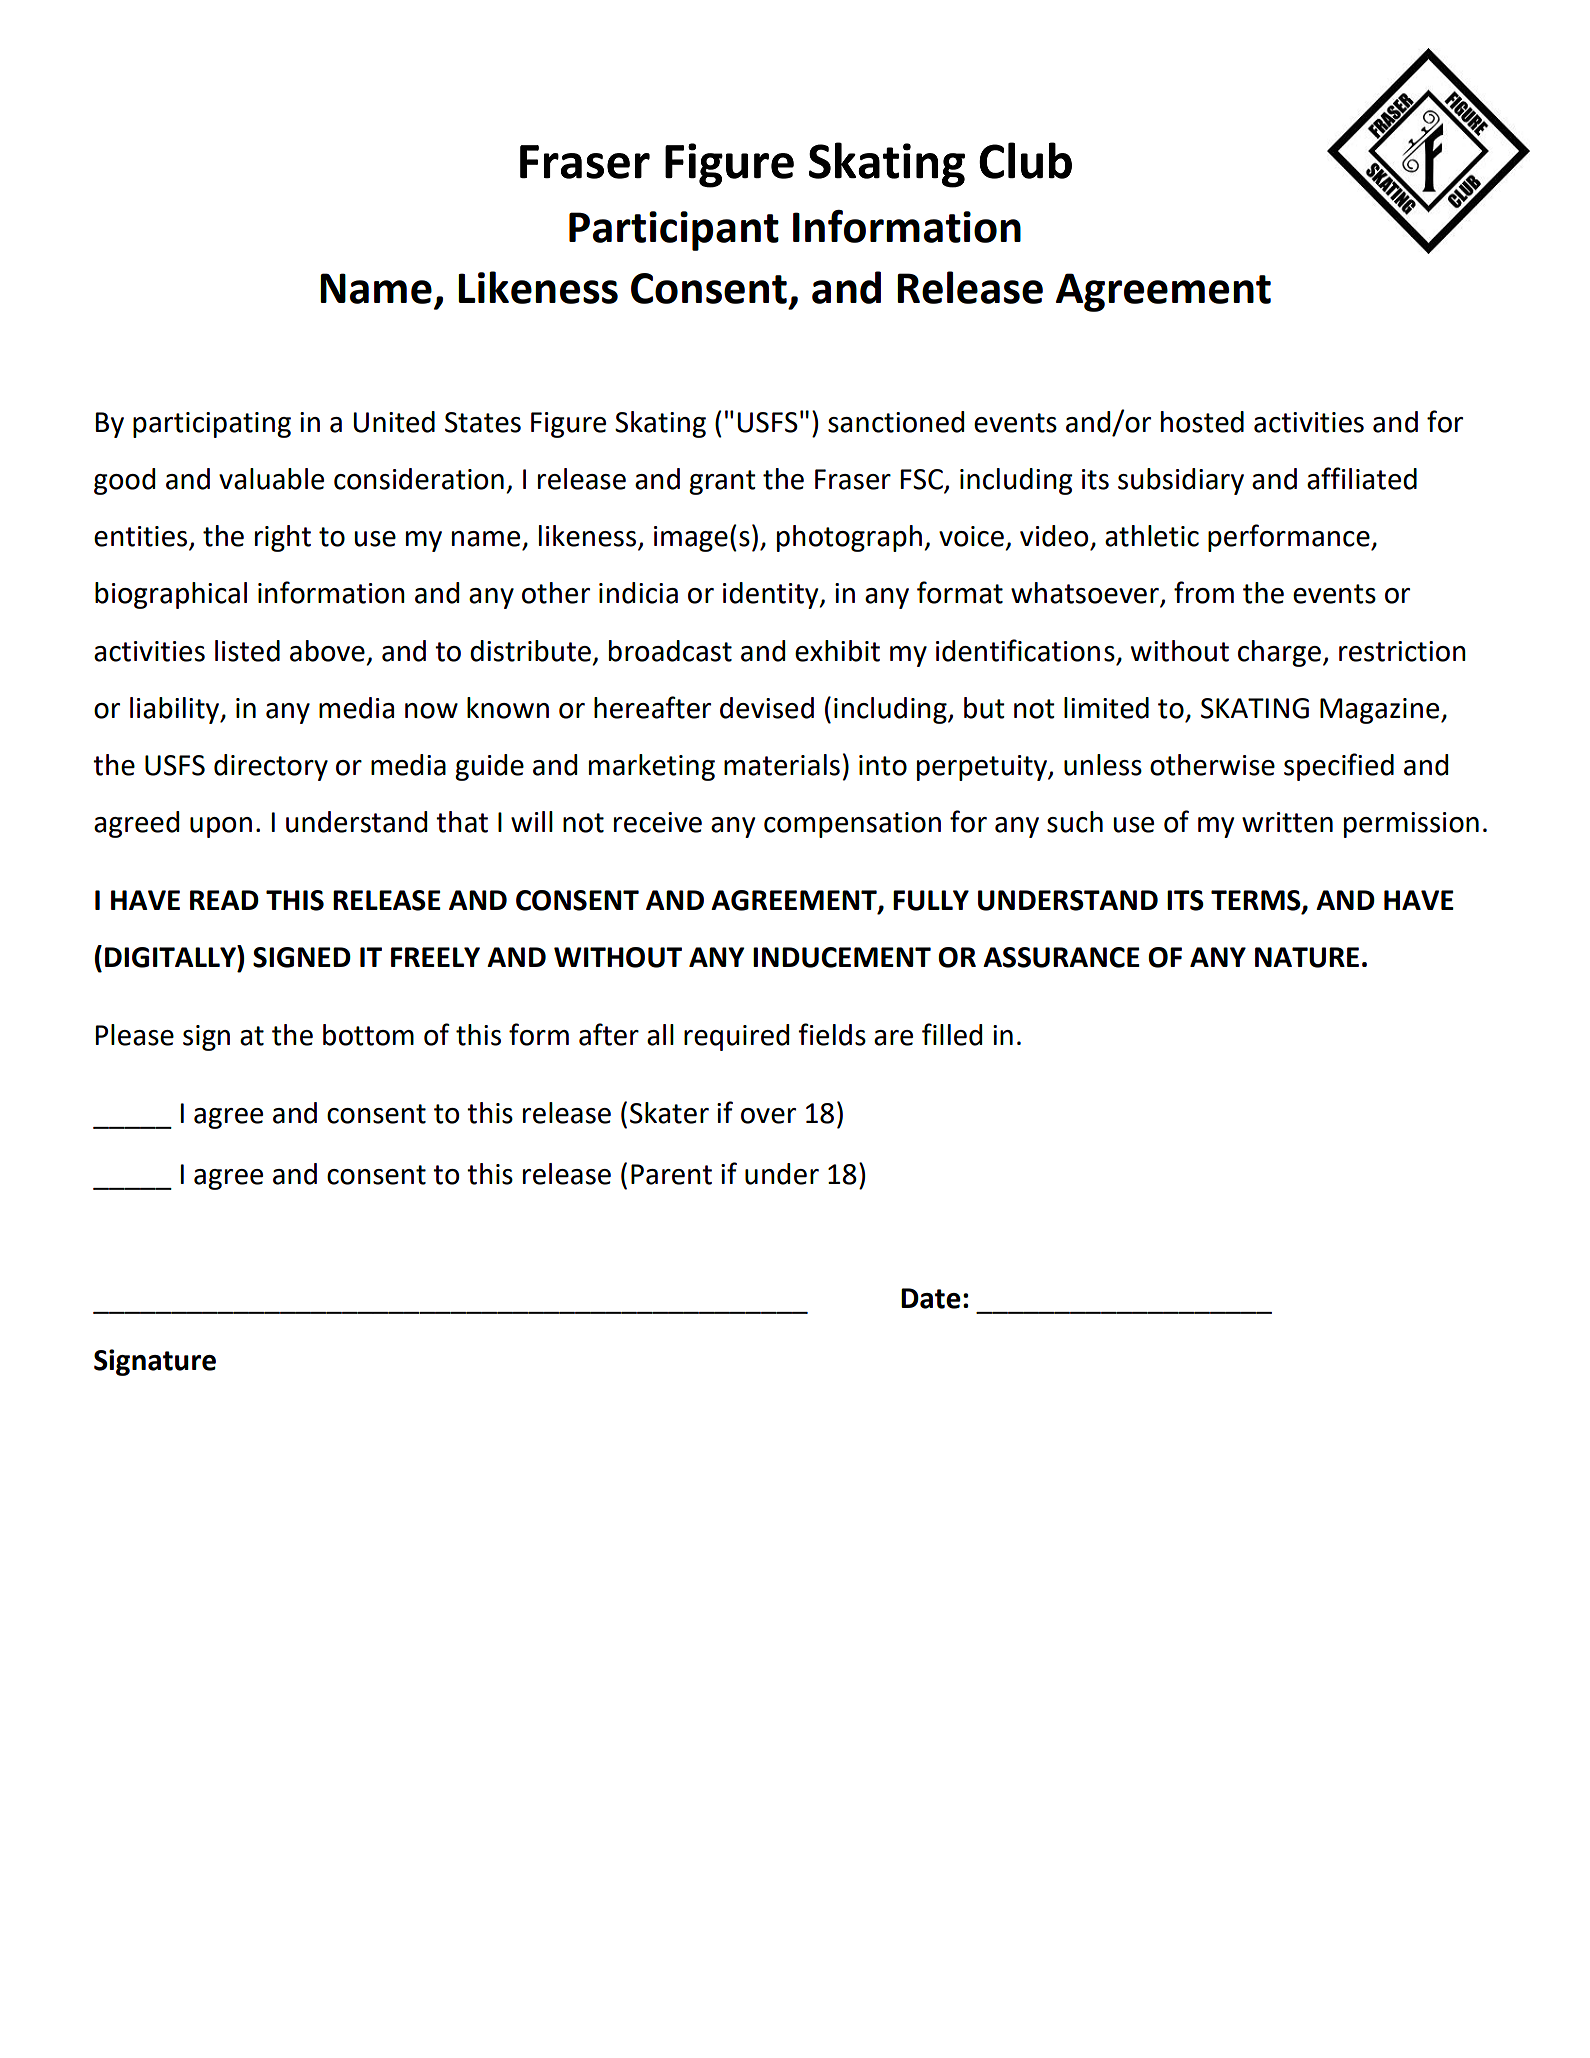  Describe the element at coordinates (1202, 422) in the document. I see `hosted` at that location.
